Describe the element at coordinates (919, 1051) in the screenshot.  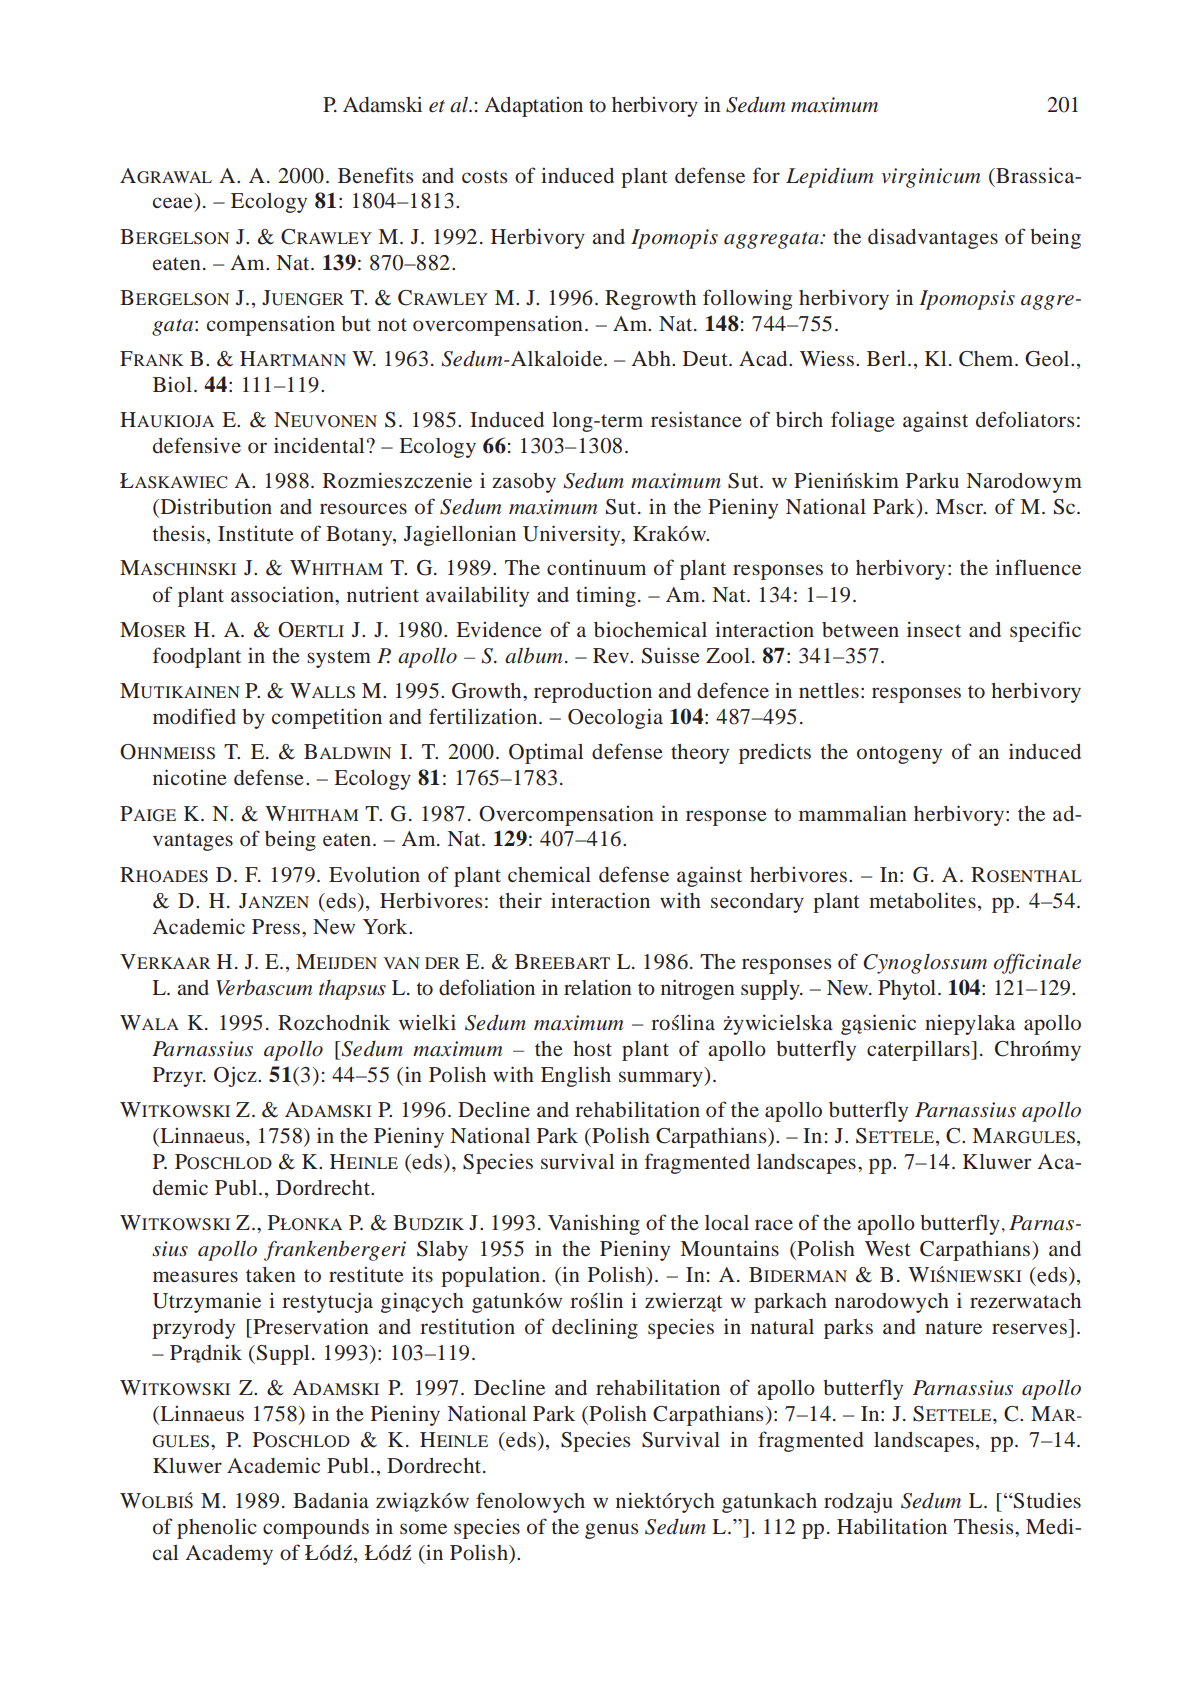
I see `caterpillars` at that location.
